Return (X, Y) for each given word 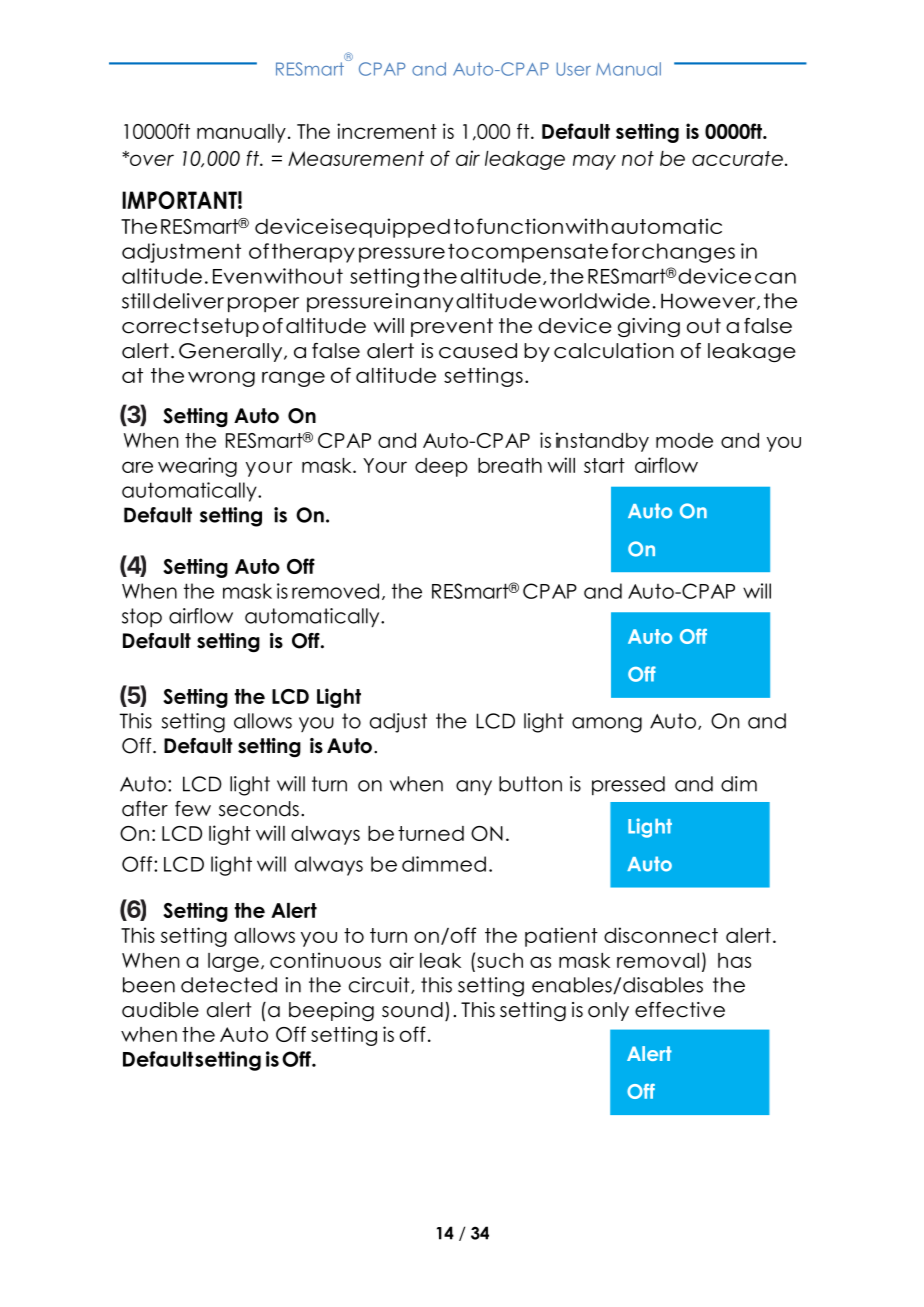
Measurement (356, 158)
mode (684, 440)
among (607, 725)
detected (229, 985)
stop (142, 617)
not (638, 158)
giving (649, 327)
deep (441, 467)
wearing (197, 467)
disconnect (661, 935)
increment (387, 131)
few (193, 809)
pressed (628, 785)
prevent (452, 327)
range (293, 379)
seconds (259, 809)
